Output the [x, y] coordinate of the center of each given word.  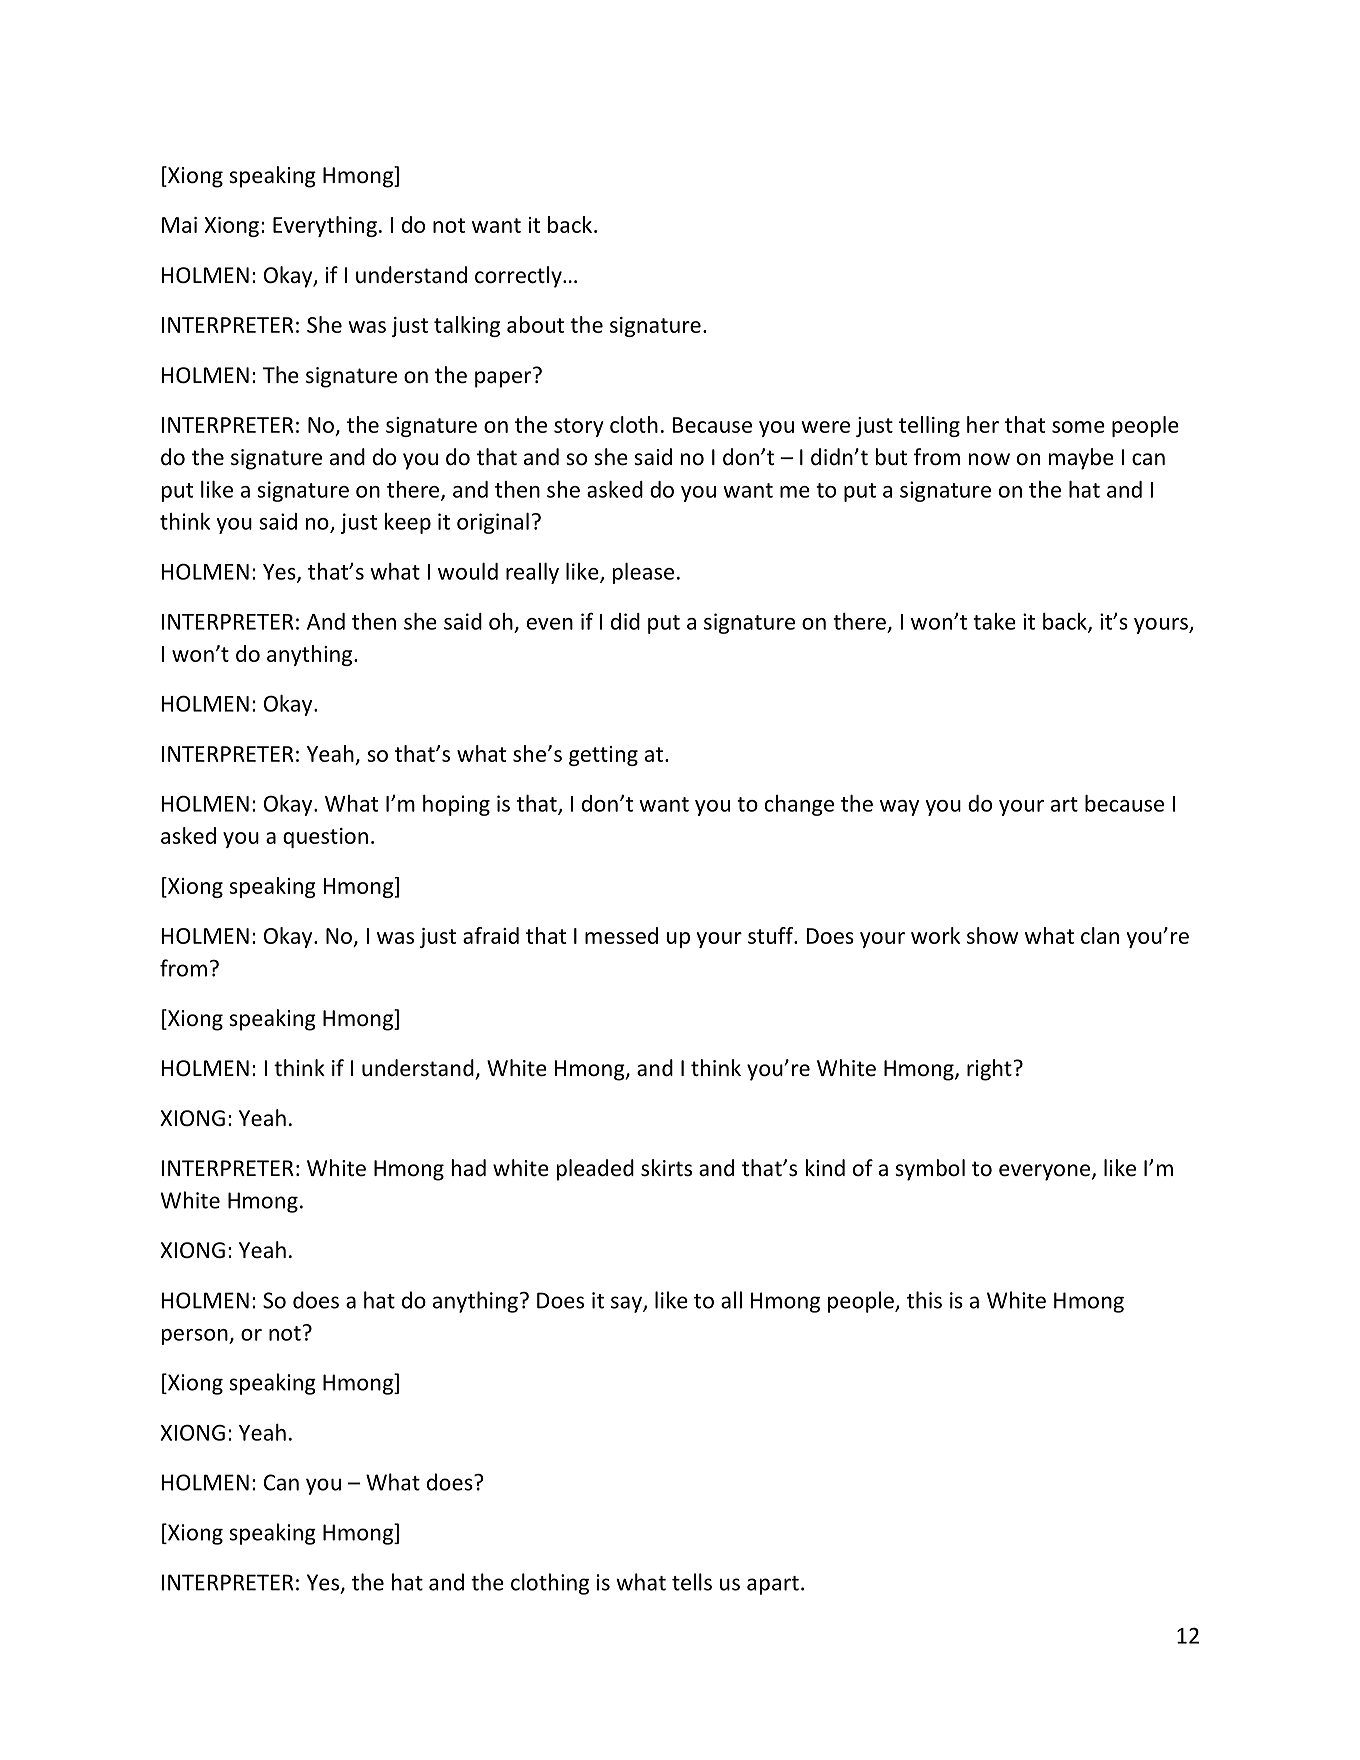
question [325, 838]
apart [773, 1585]
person [196, 1337]
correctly [519, 277]
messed [621, 935]
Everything [325, 226]
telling [929, 426]
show [992, 935]
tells [692, 1582]
